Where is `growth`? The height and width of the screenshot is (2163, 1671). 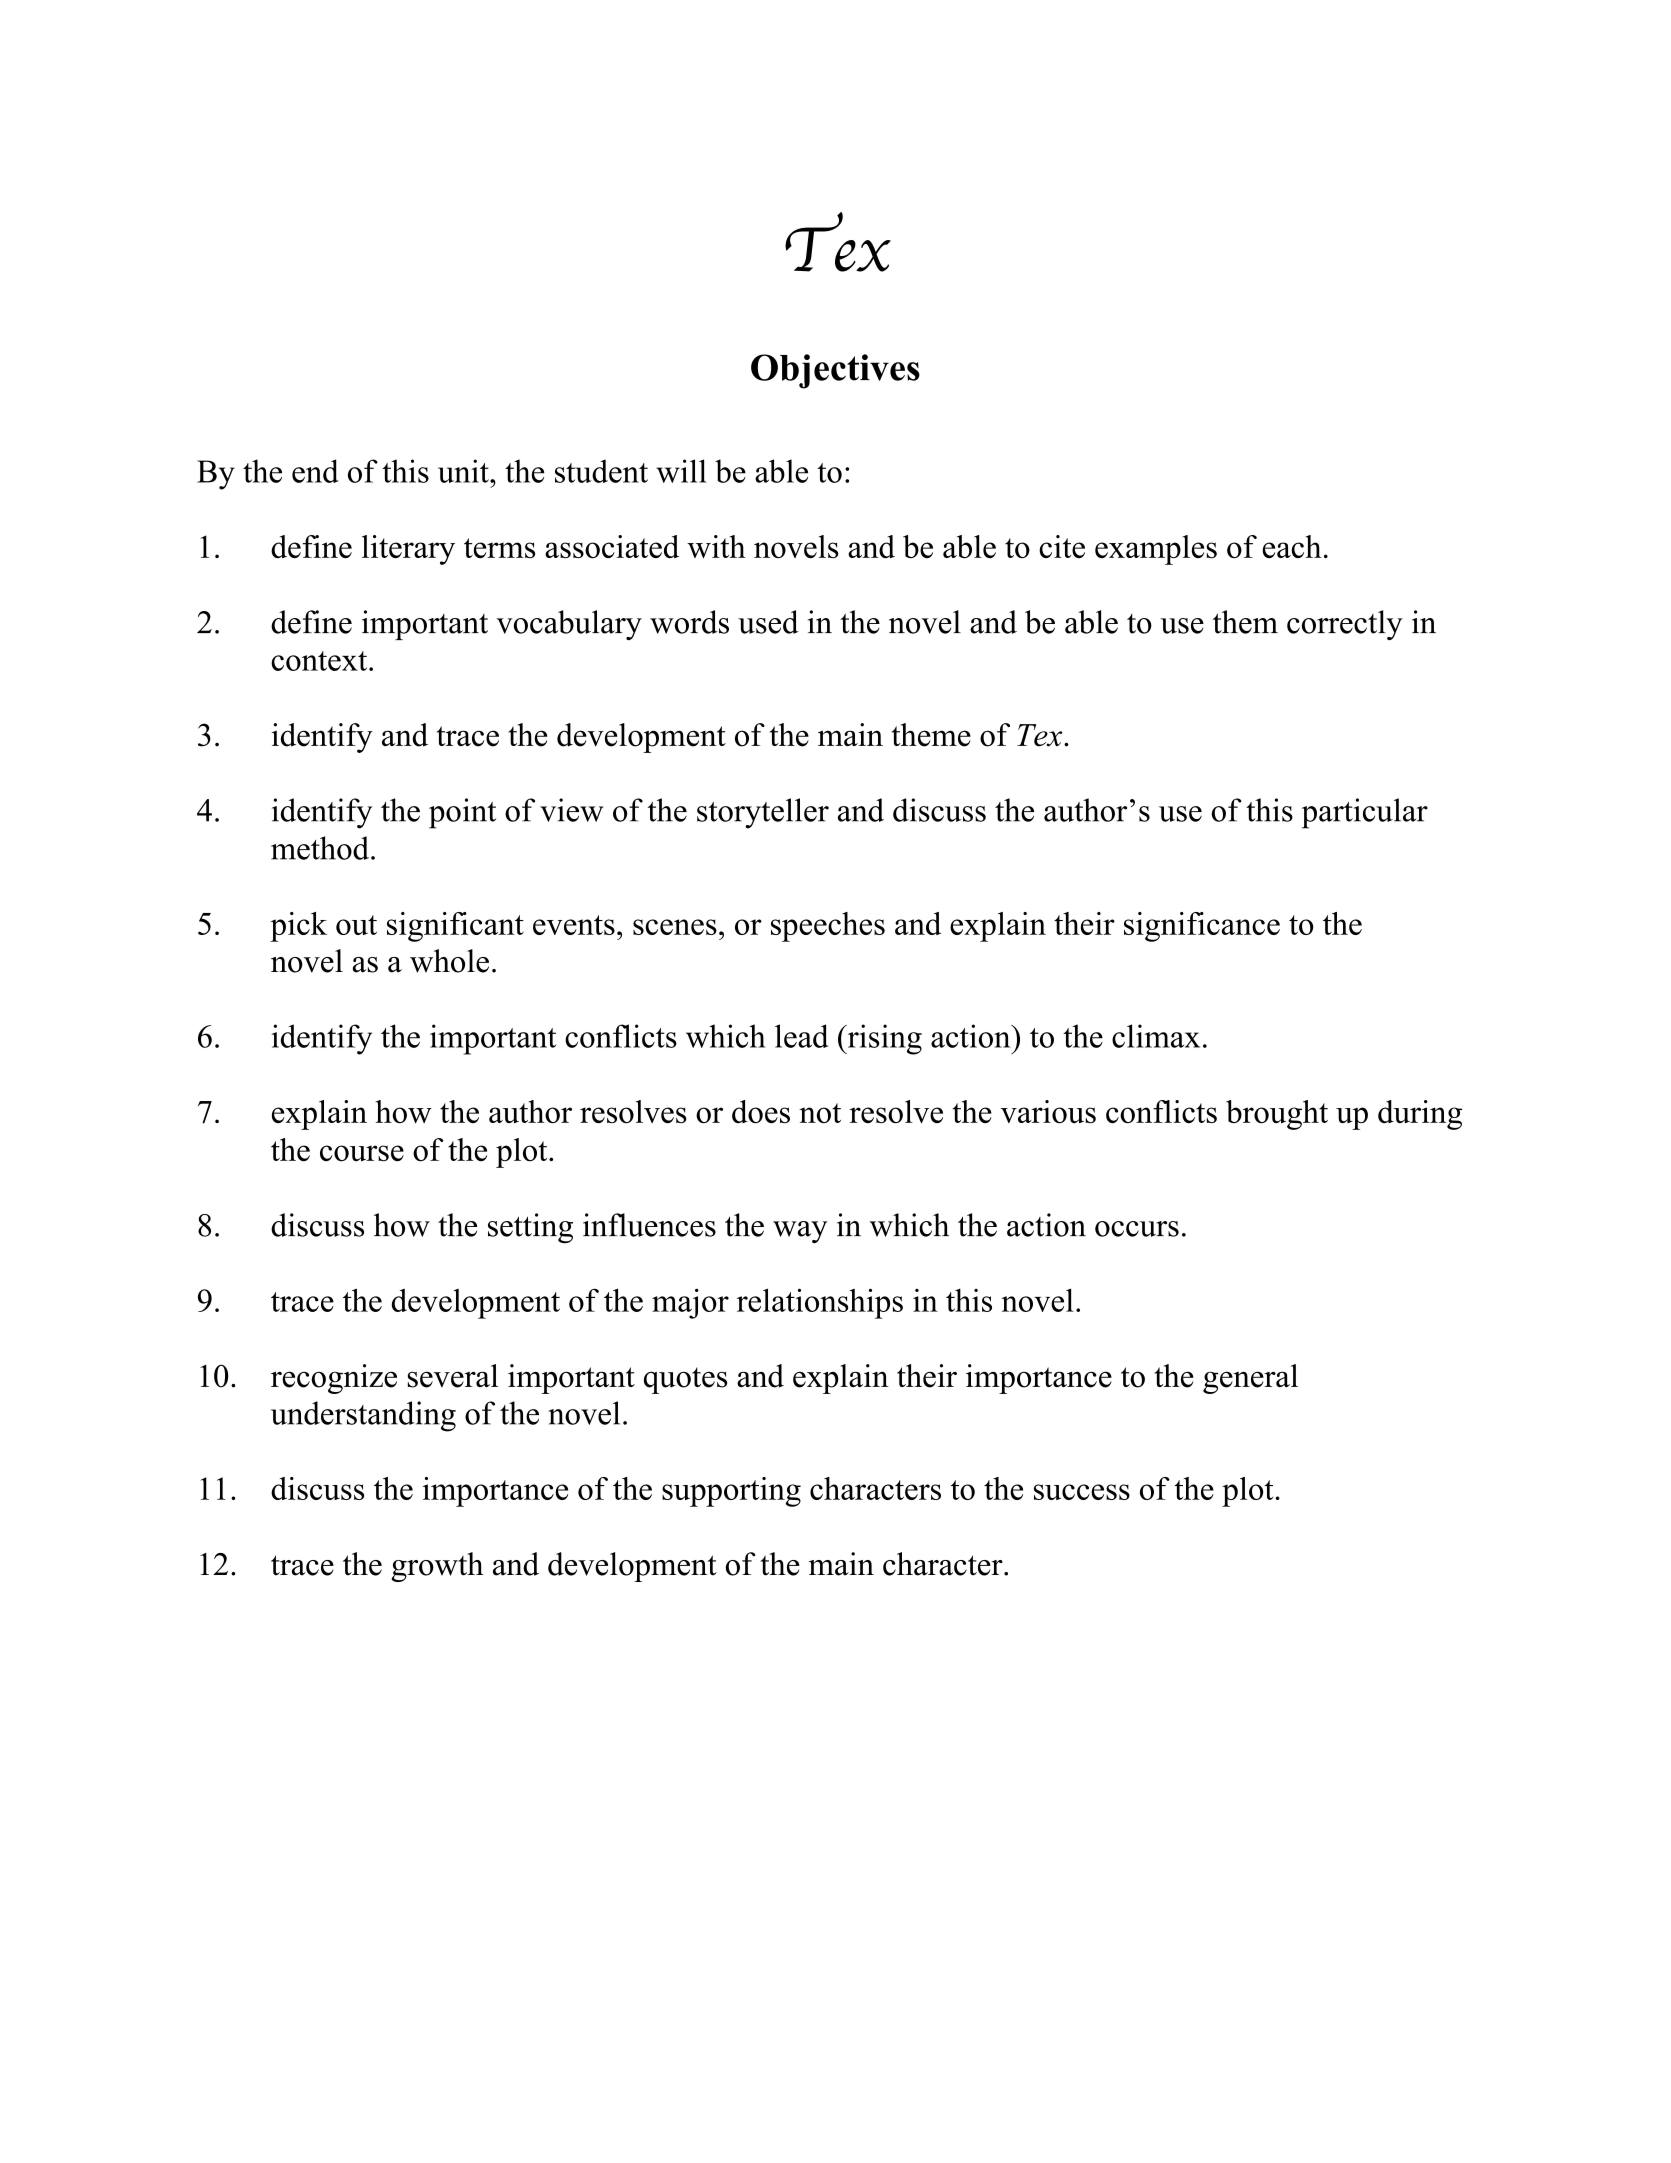 growth is located at coordinates (437, 1567).
